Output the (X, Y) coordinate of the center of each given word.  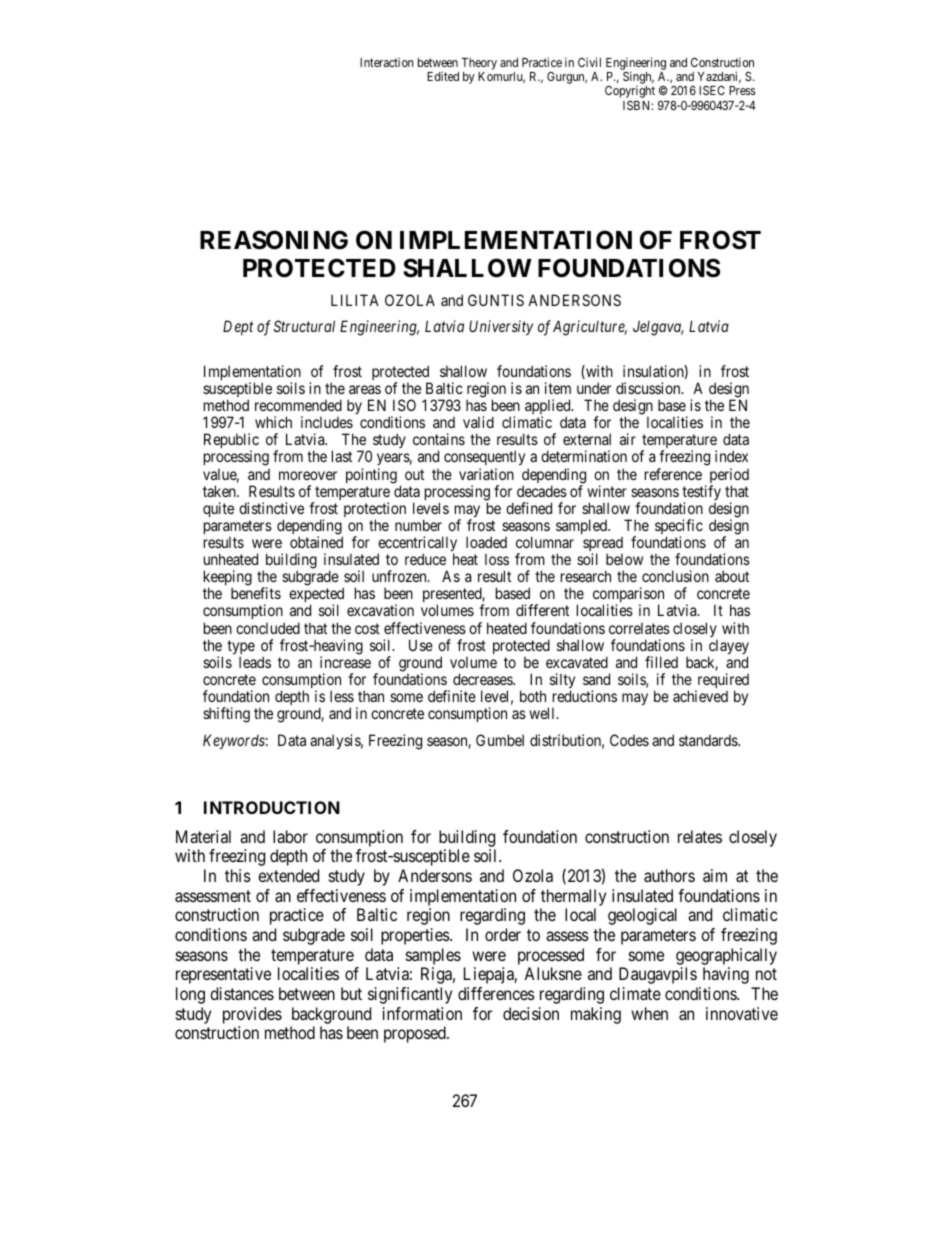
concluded (268, 628)
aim (715, 875)
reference (673, 474)
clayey (728, 648)
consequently (484, 459)
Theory (479, 64)
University (501, 327)
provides (252, 1015)
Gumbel (500, 740)
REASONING (274, 240)
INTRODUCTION (272, 807)
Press (742, 90)
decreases (483, 679)
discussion (649, 388)
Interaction (387, 62)
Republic (231, 442)
